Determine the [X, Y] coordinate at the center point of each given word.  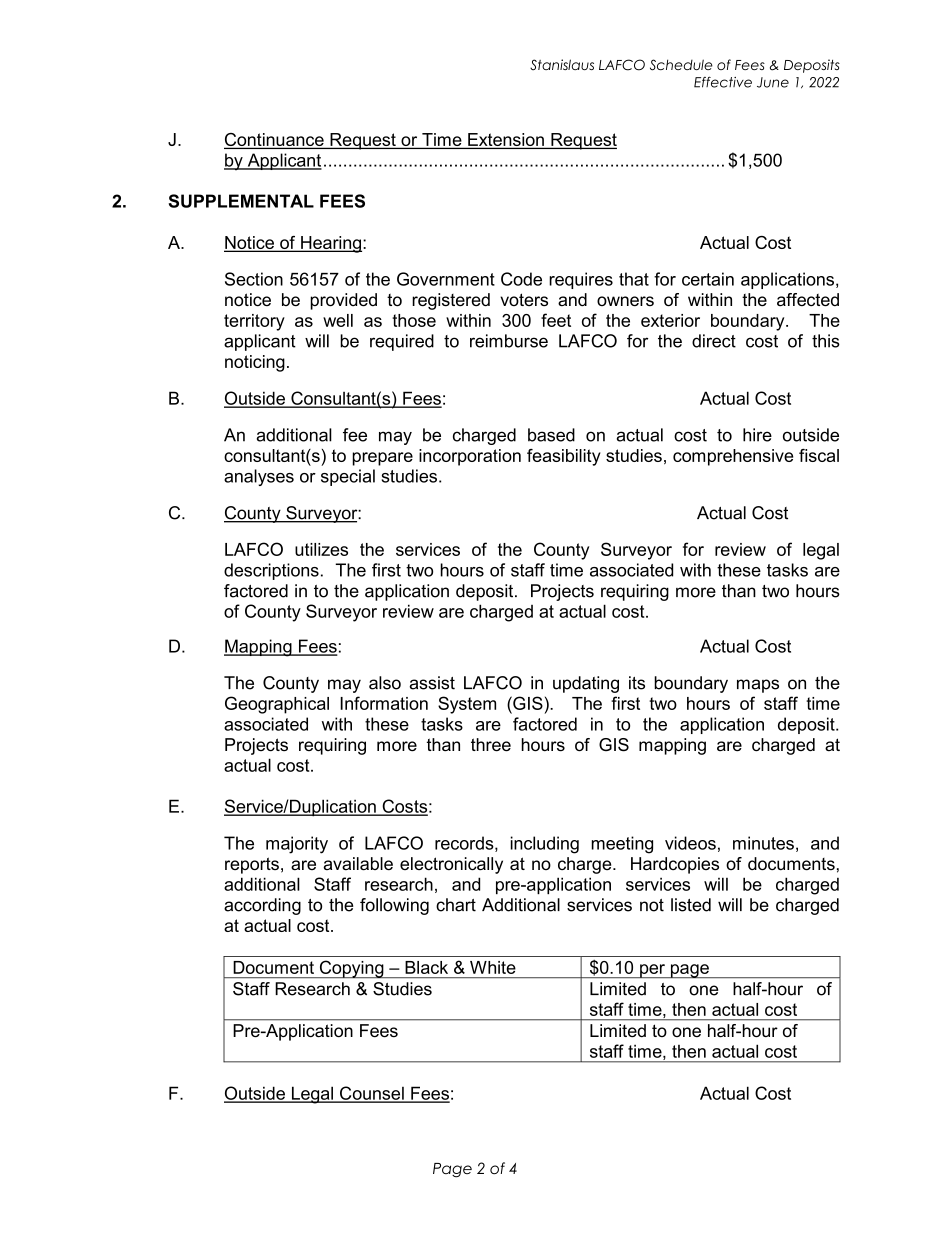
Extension [506, 141]
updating [586, 684]
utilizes [321, 549]
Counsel [372, 1094]
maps [758, 686]
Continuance [275, 141]
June [773, 82]
